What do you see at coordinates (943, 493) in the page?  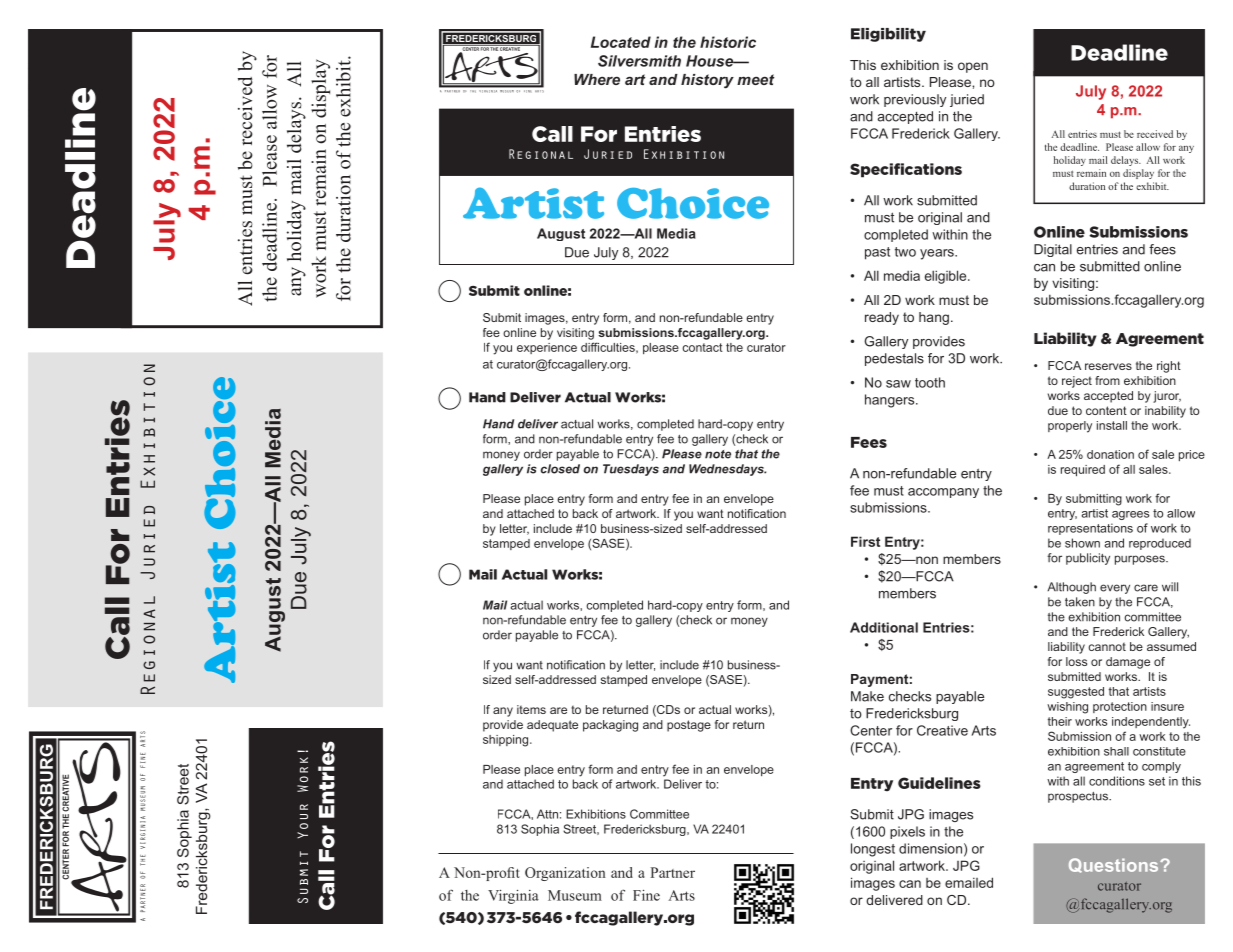 I see `accompany` at bounding box center [943, 493].
